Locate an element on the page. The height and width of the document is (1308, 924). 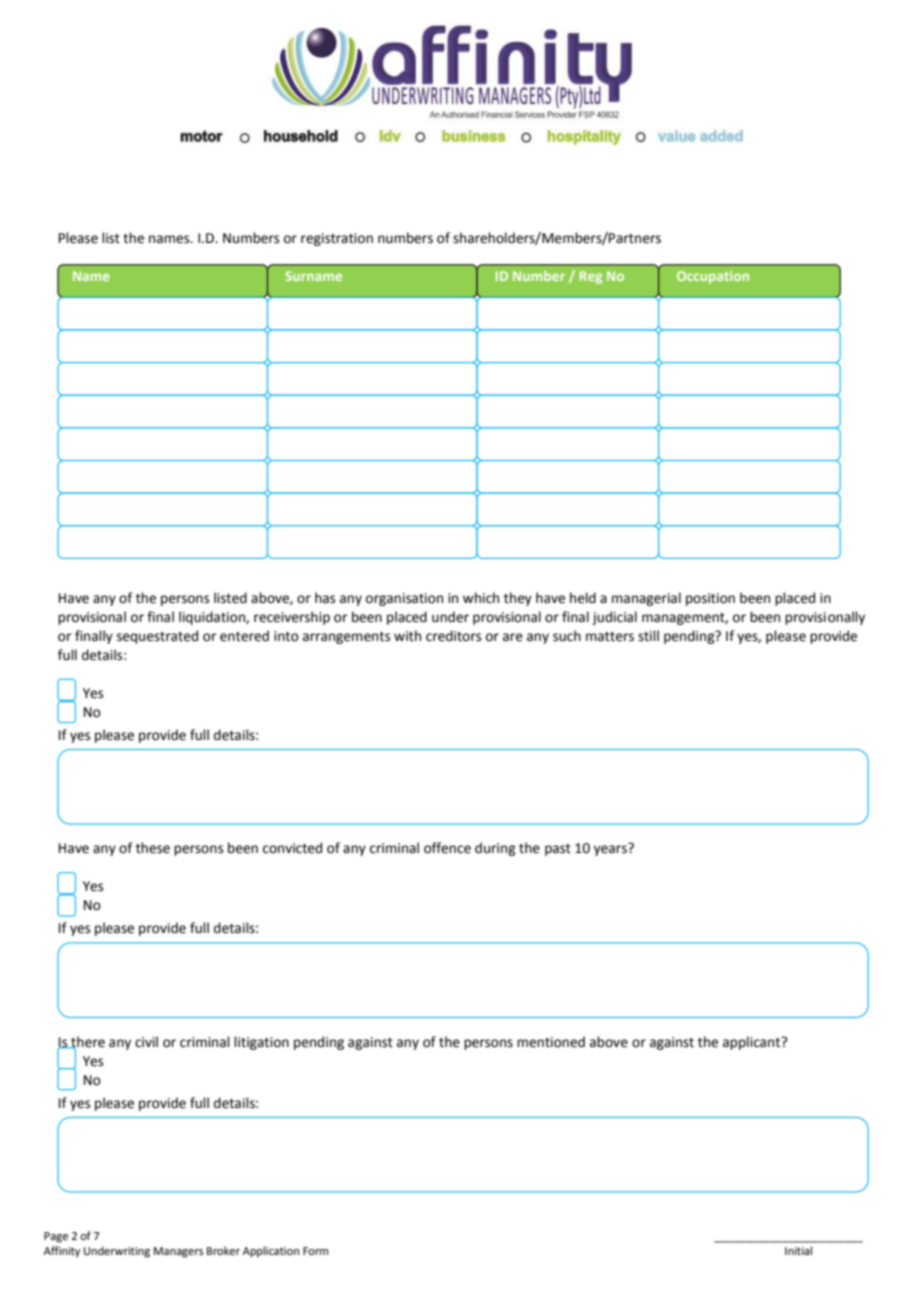
position is located at coordinates (710, 599).
